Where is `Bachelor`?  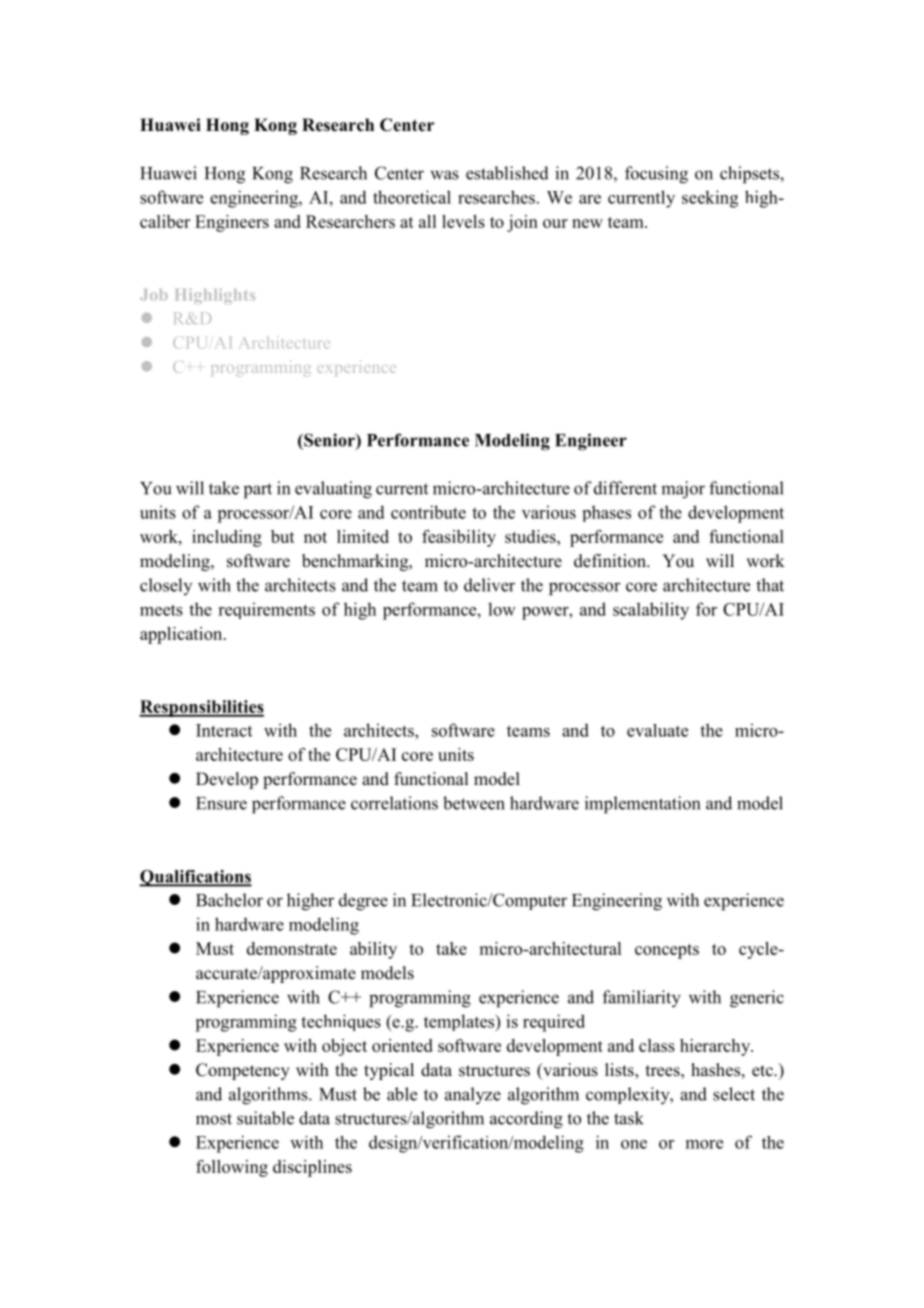 Bachelor is located at coordinates (229, 900).
